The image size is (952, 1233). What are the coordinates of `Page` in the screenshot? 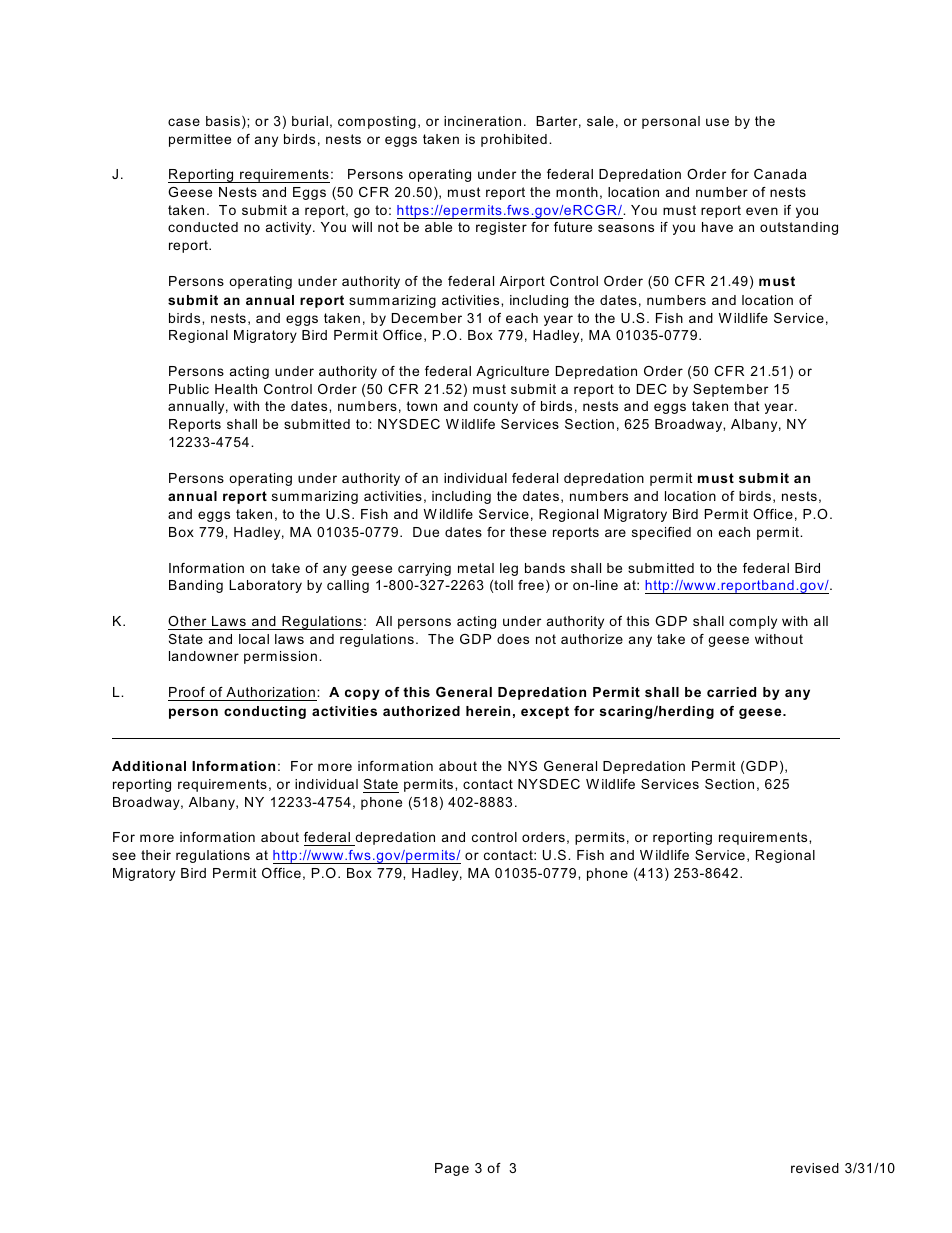 It's located at (452, 1169).
